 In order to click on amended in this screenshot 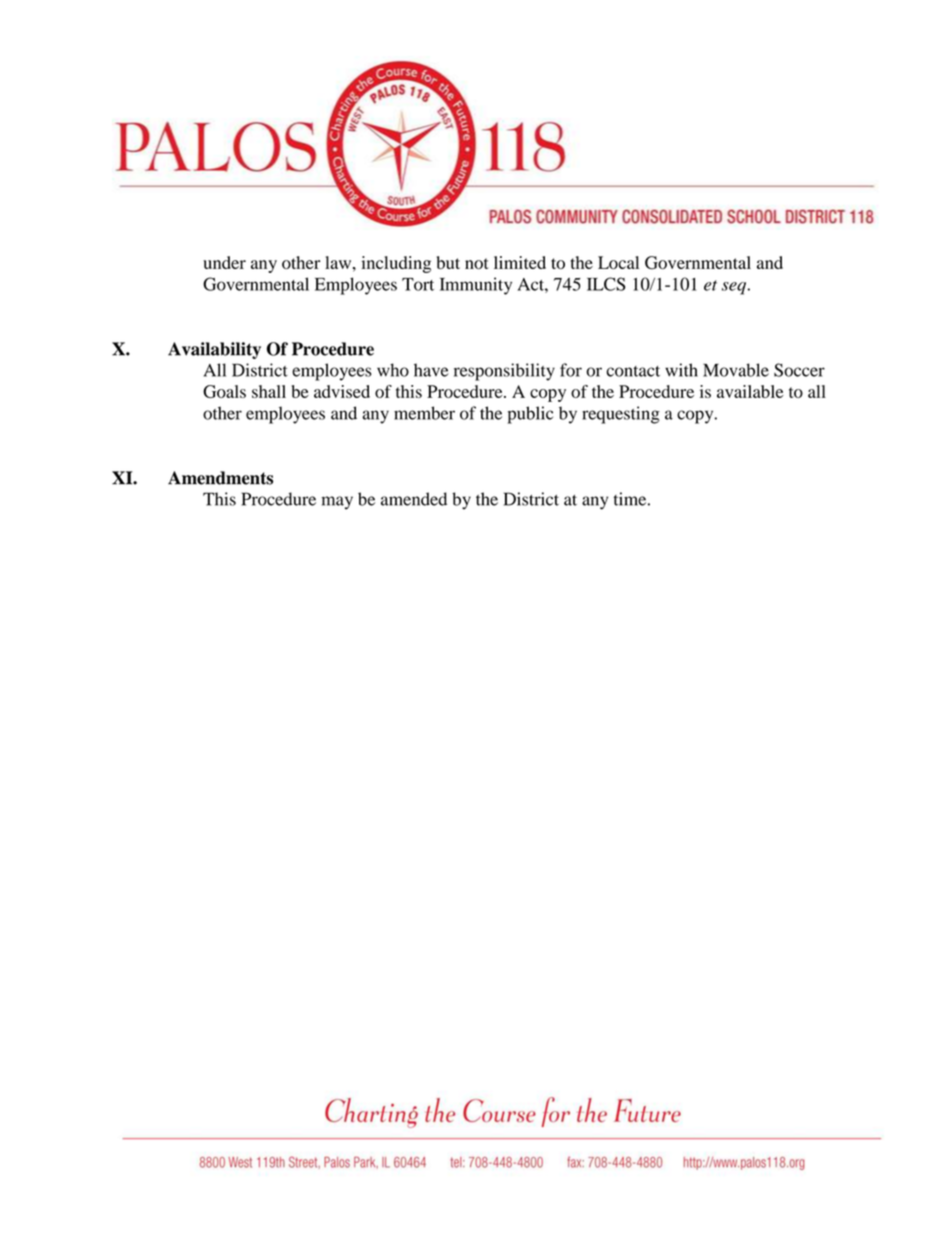, I will do `click(414, 499)`.
